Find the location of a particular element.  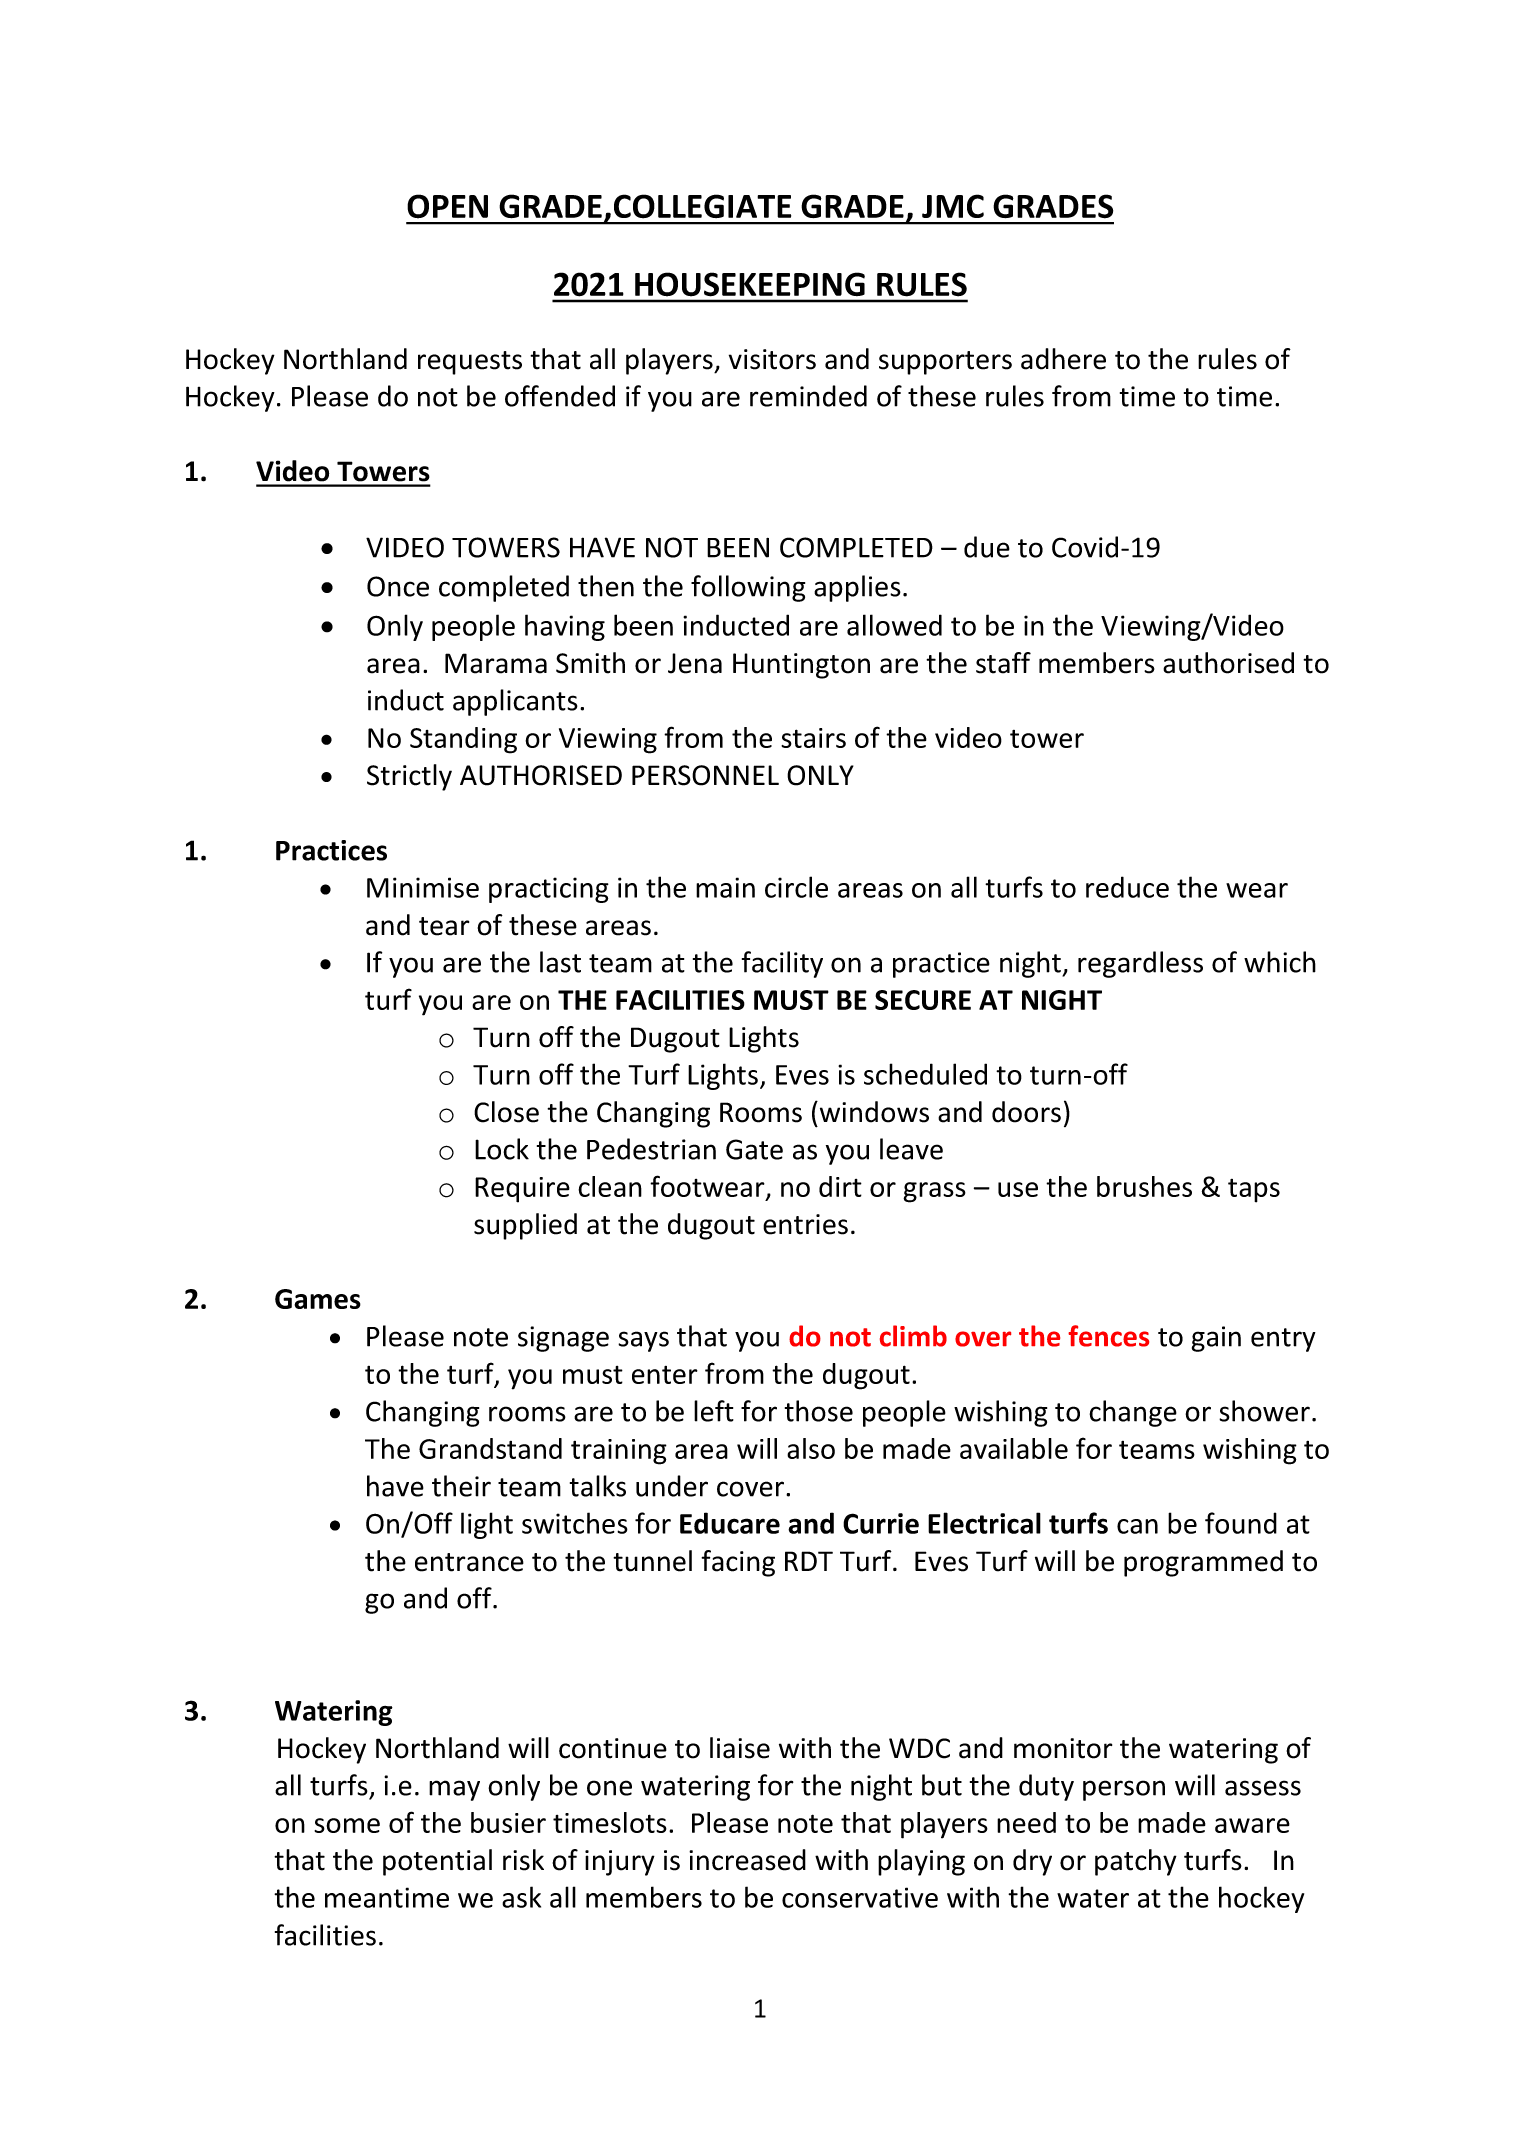

programmed is located at coordinates (1203, 1563).
